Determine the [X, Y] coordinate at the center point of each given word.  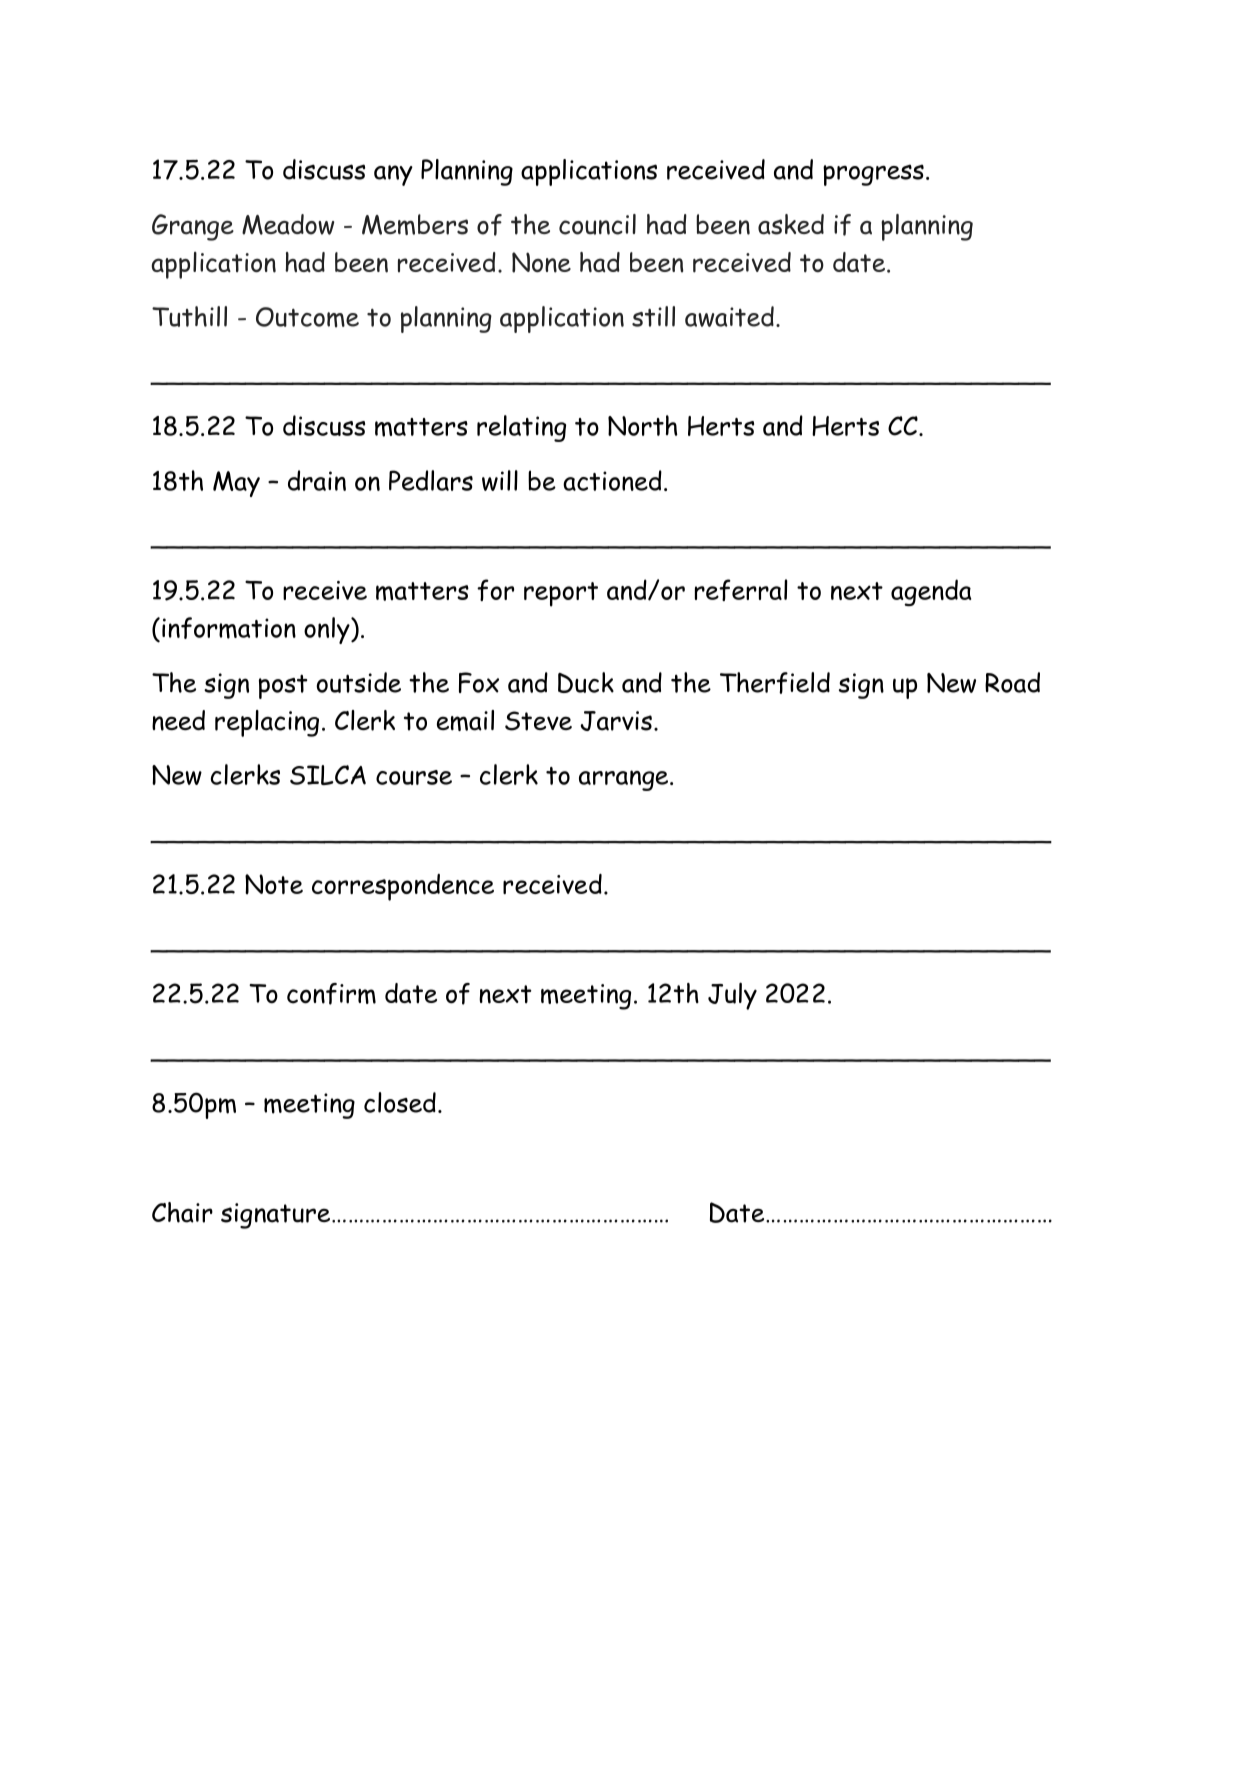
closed [400, 1102]
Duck [586, 682]
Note [274, 884]
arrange [625, 780]
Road [1012, 682]
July [732, 996]
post [283, 686]
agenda [931, 592]
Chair [182, 1212]
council [597, 224]
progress [873, 175]
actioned [612, 480]
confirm [331, 994]
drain [317, 480]
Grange [193, 227]
